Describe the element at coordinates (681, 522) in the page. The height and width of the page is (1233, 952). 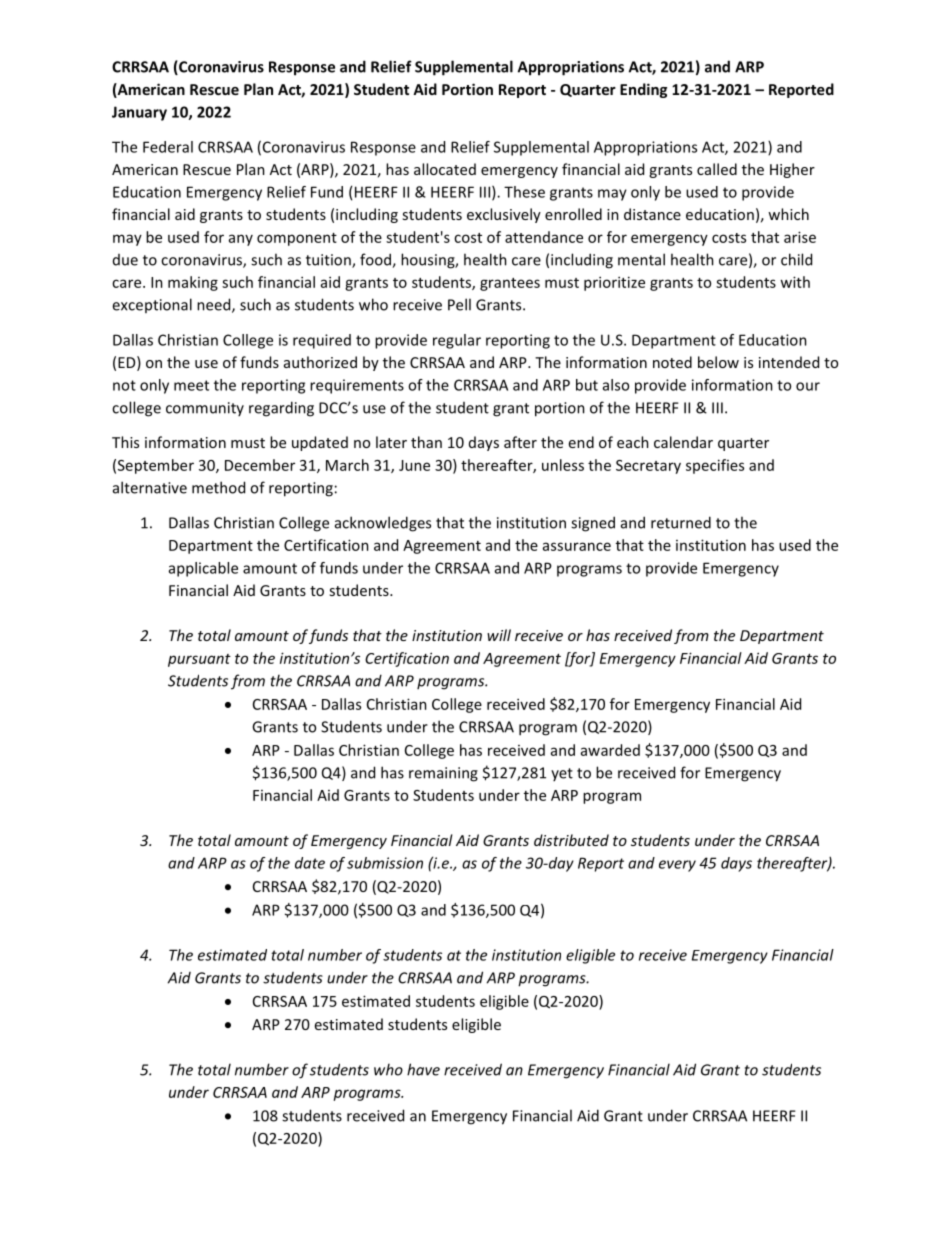
I see `returned` at that location.
